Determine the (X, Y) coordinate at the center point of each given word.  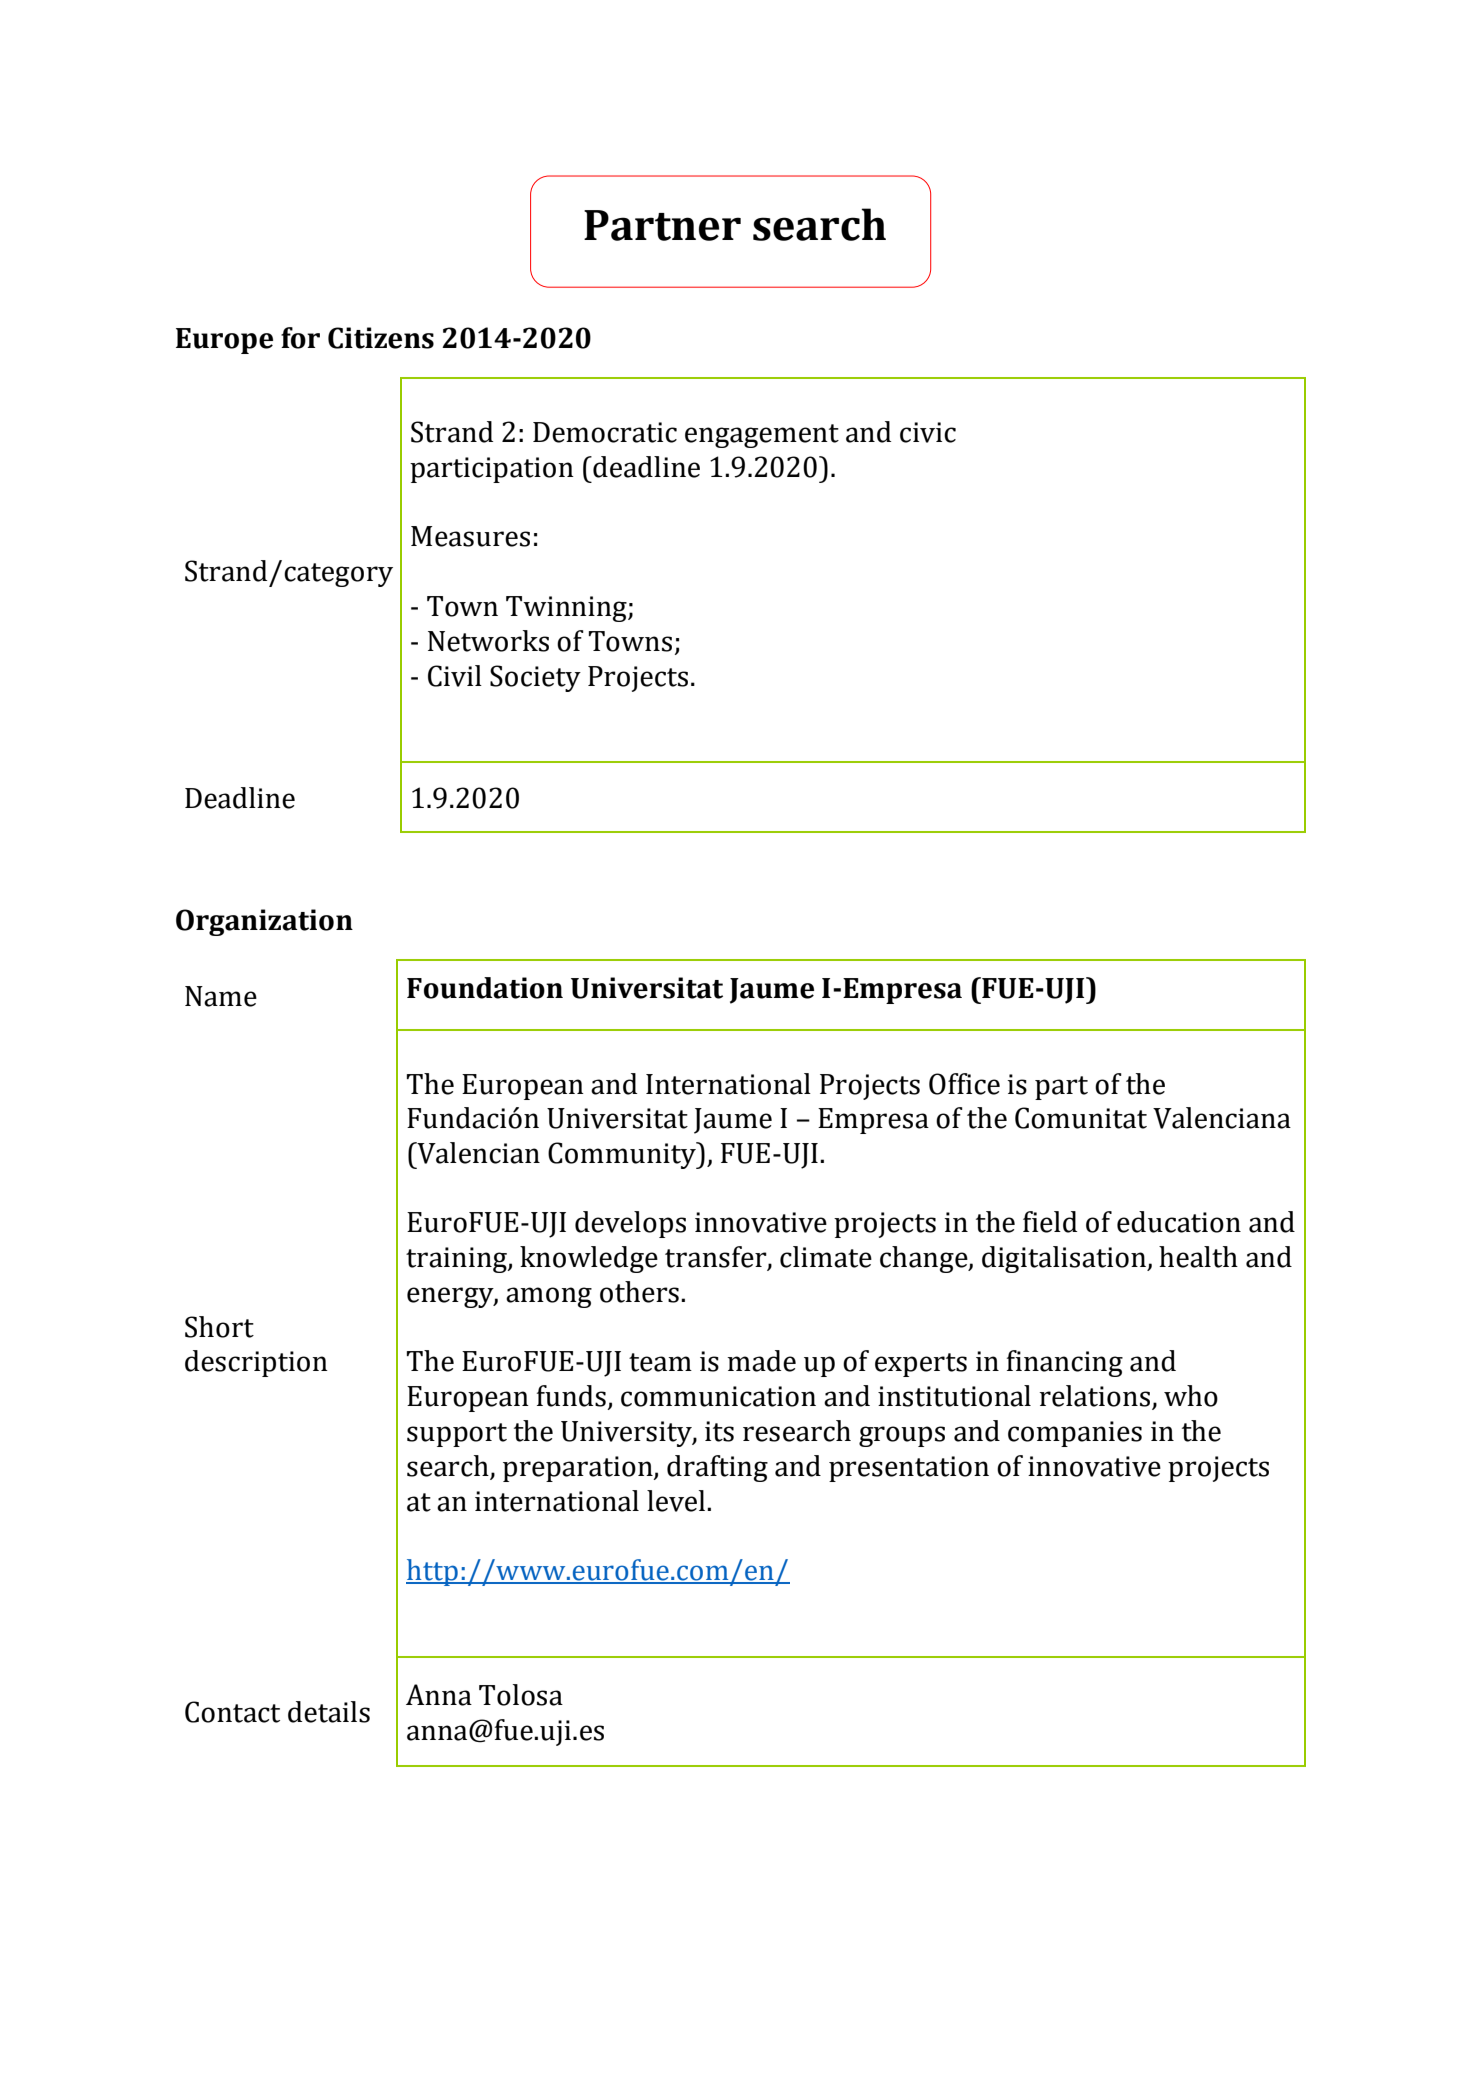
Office (964, 1084)
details (329, 1712)
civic (928, 432)
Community (623, 1155)
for (300, 338)
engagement (762, 436)
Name (221, 996)
